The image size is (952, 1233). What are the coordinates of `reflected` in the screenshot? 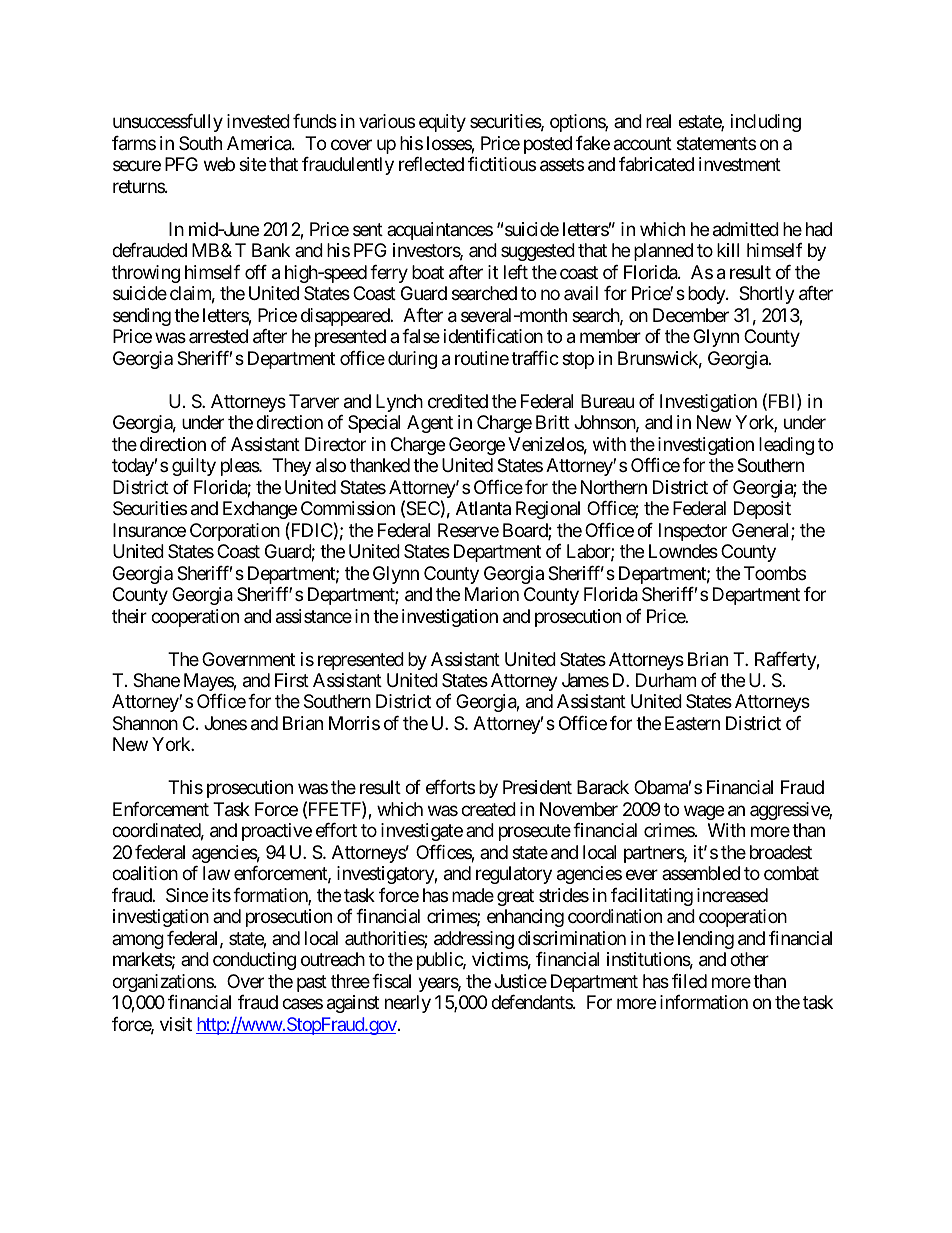 It's located at (431, 164).
